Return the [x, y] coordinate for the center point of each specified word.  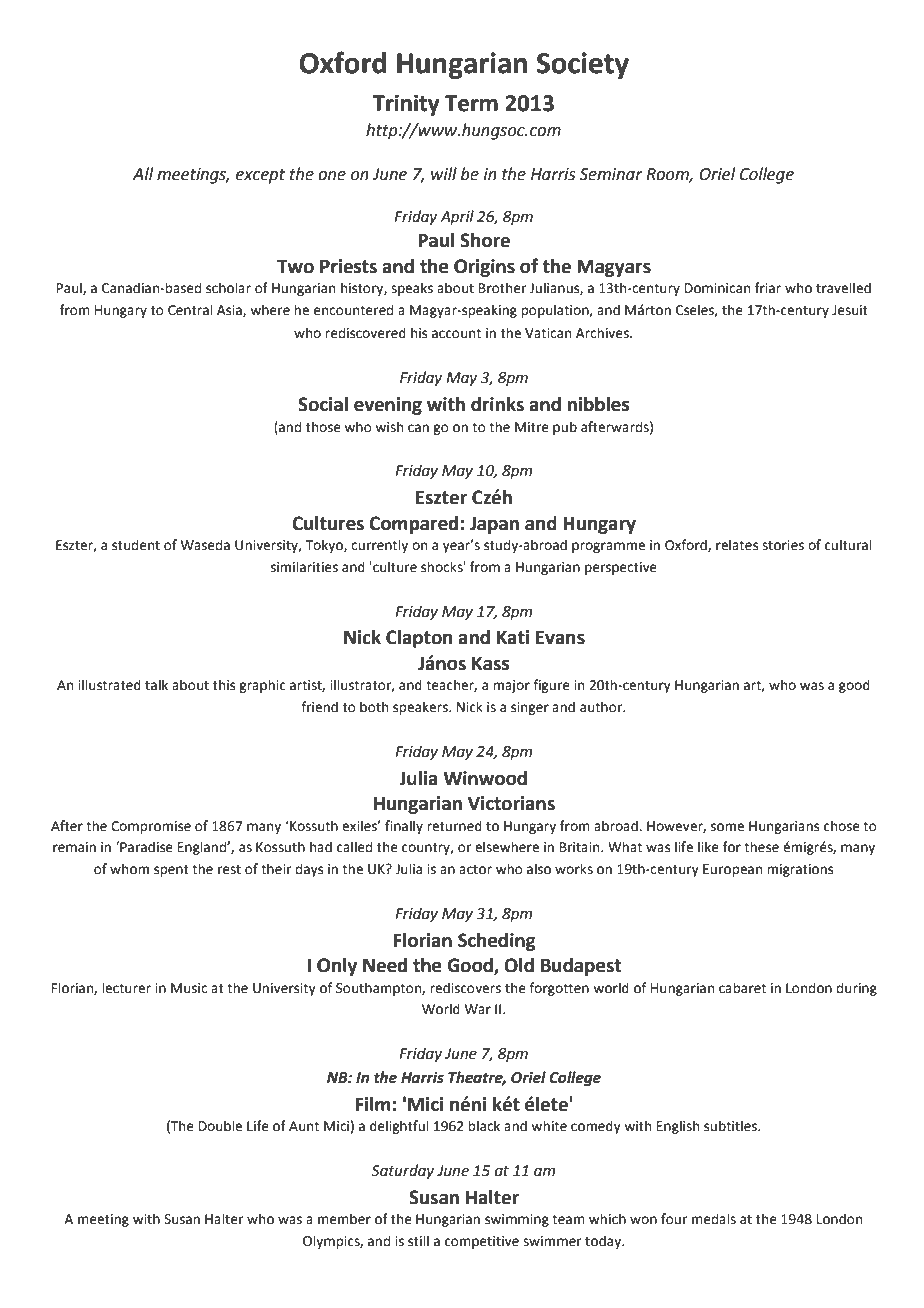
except [260, 176]
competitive [482, 1242]
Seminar [611, 174]
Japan [494, 525]
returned [454, 826]
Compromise [151, 827]
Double [220, 1126]
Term [471, 103]
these [761, 847]
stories [783, 545]
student [136, 545]
